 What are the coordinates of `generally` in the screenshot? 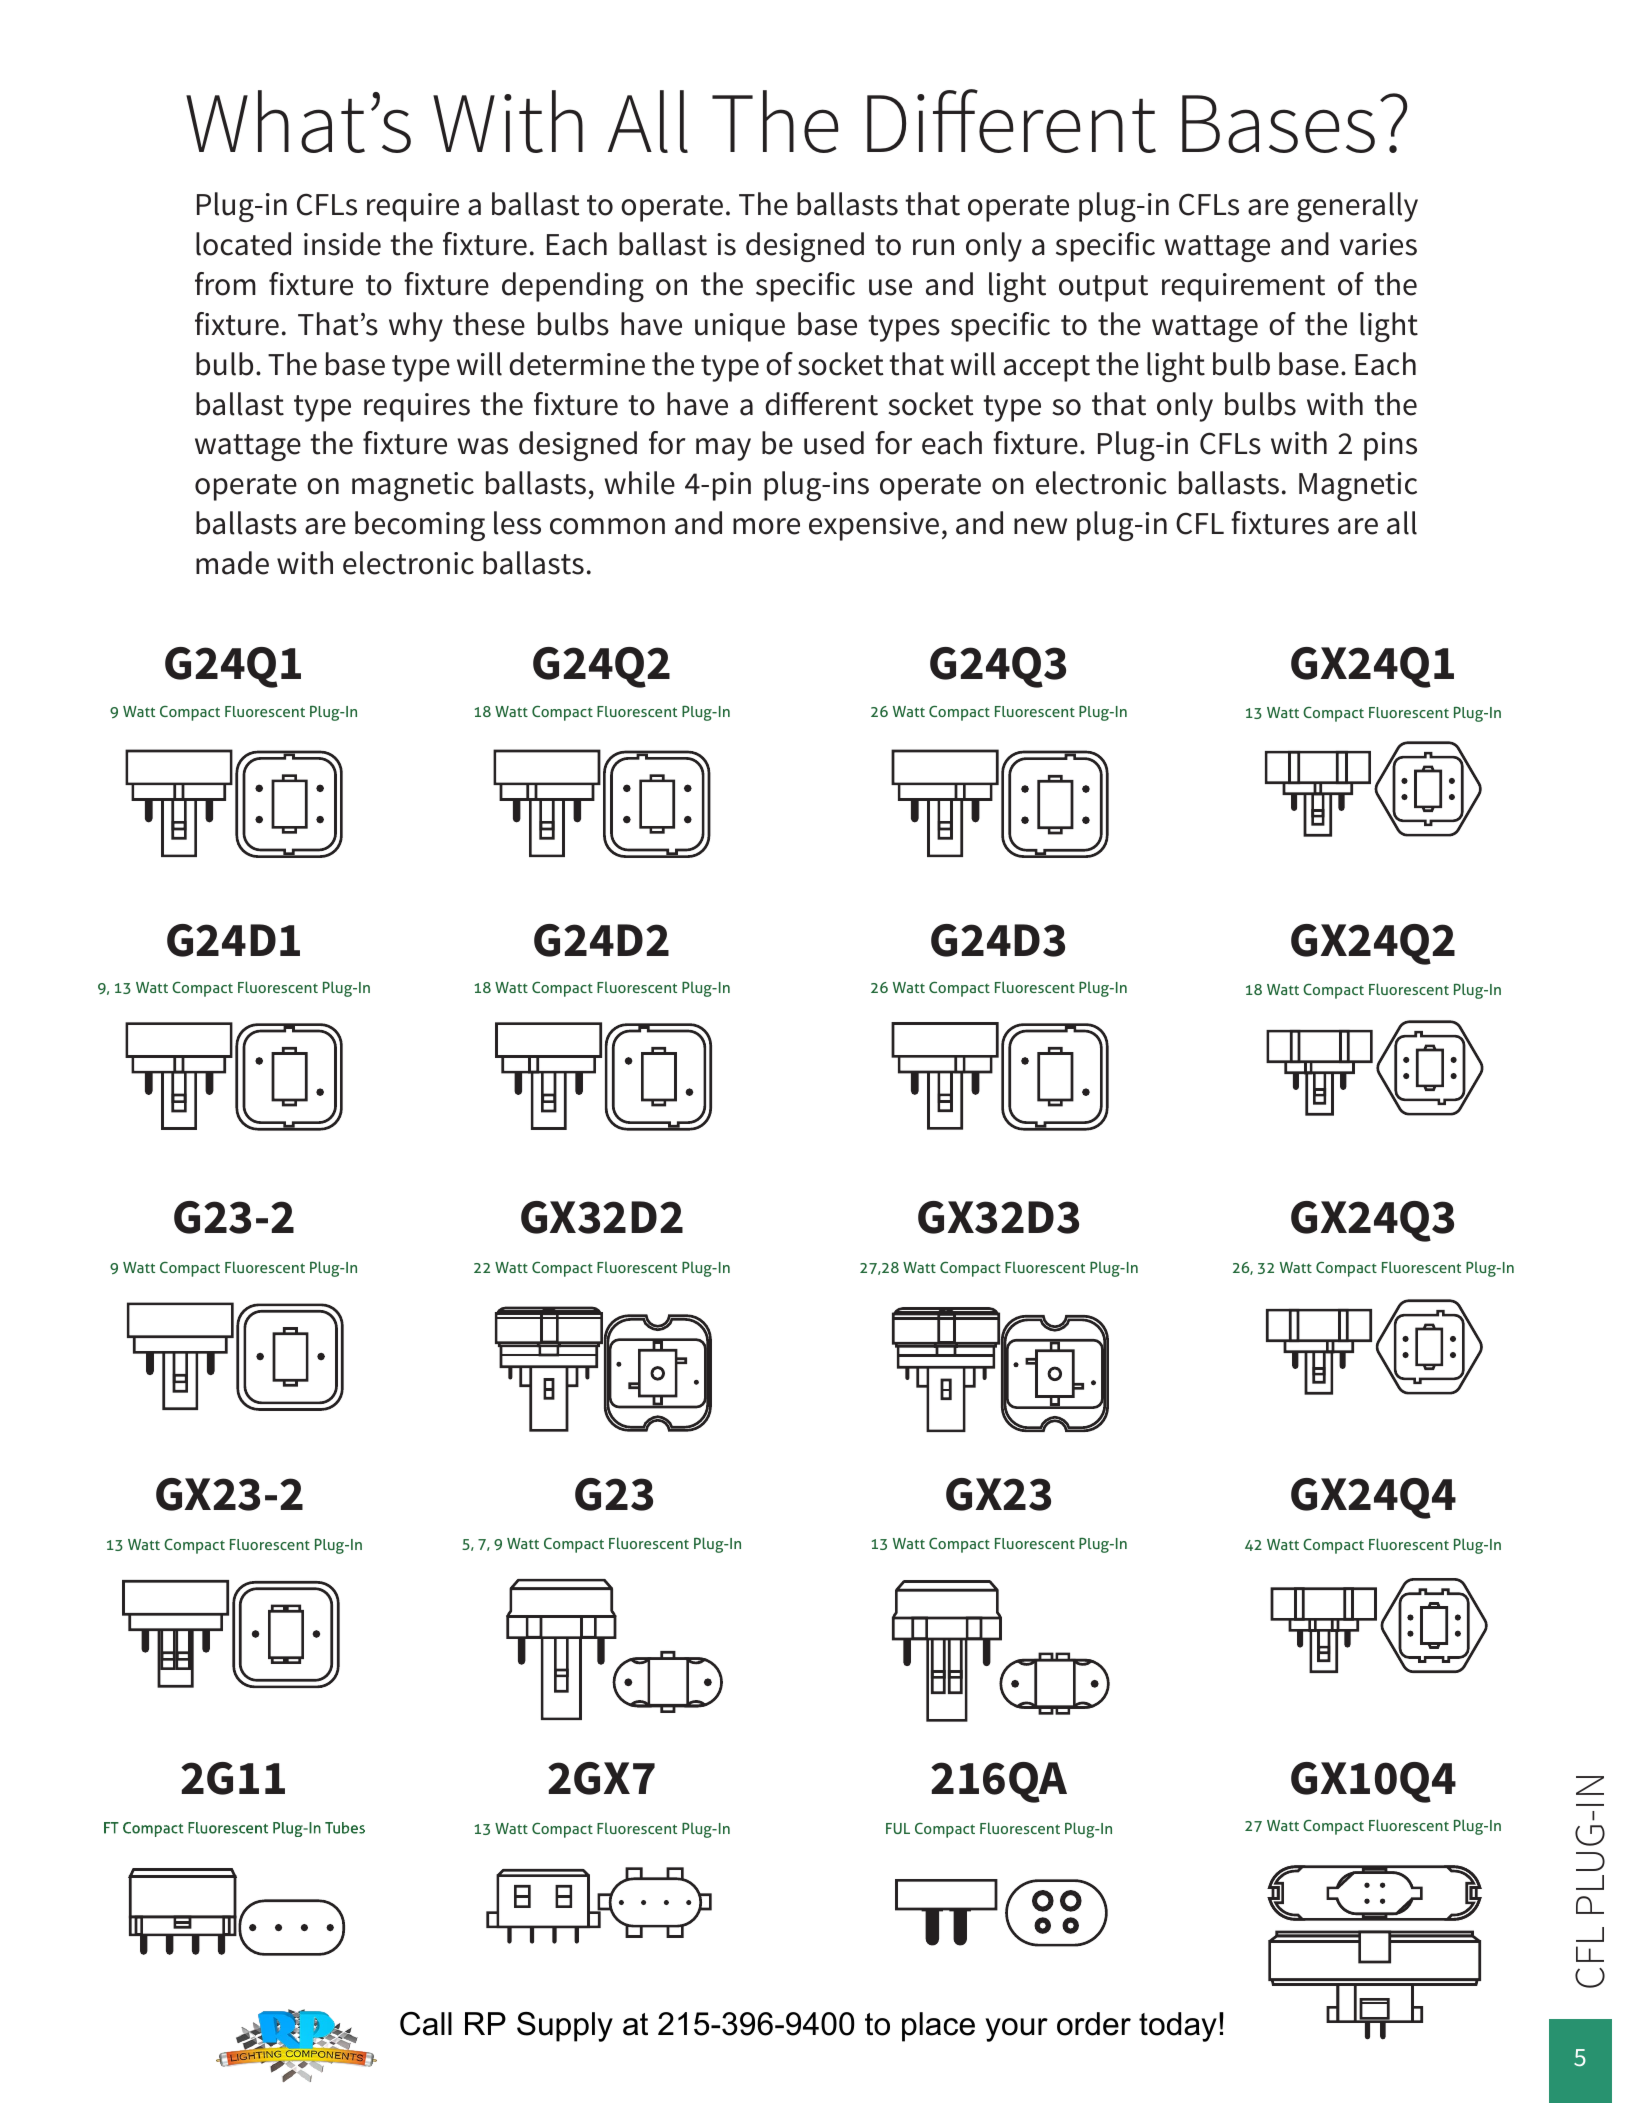 It's located at (1357, 207).
